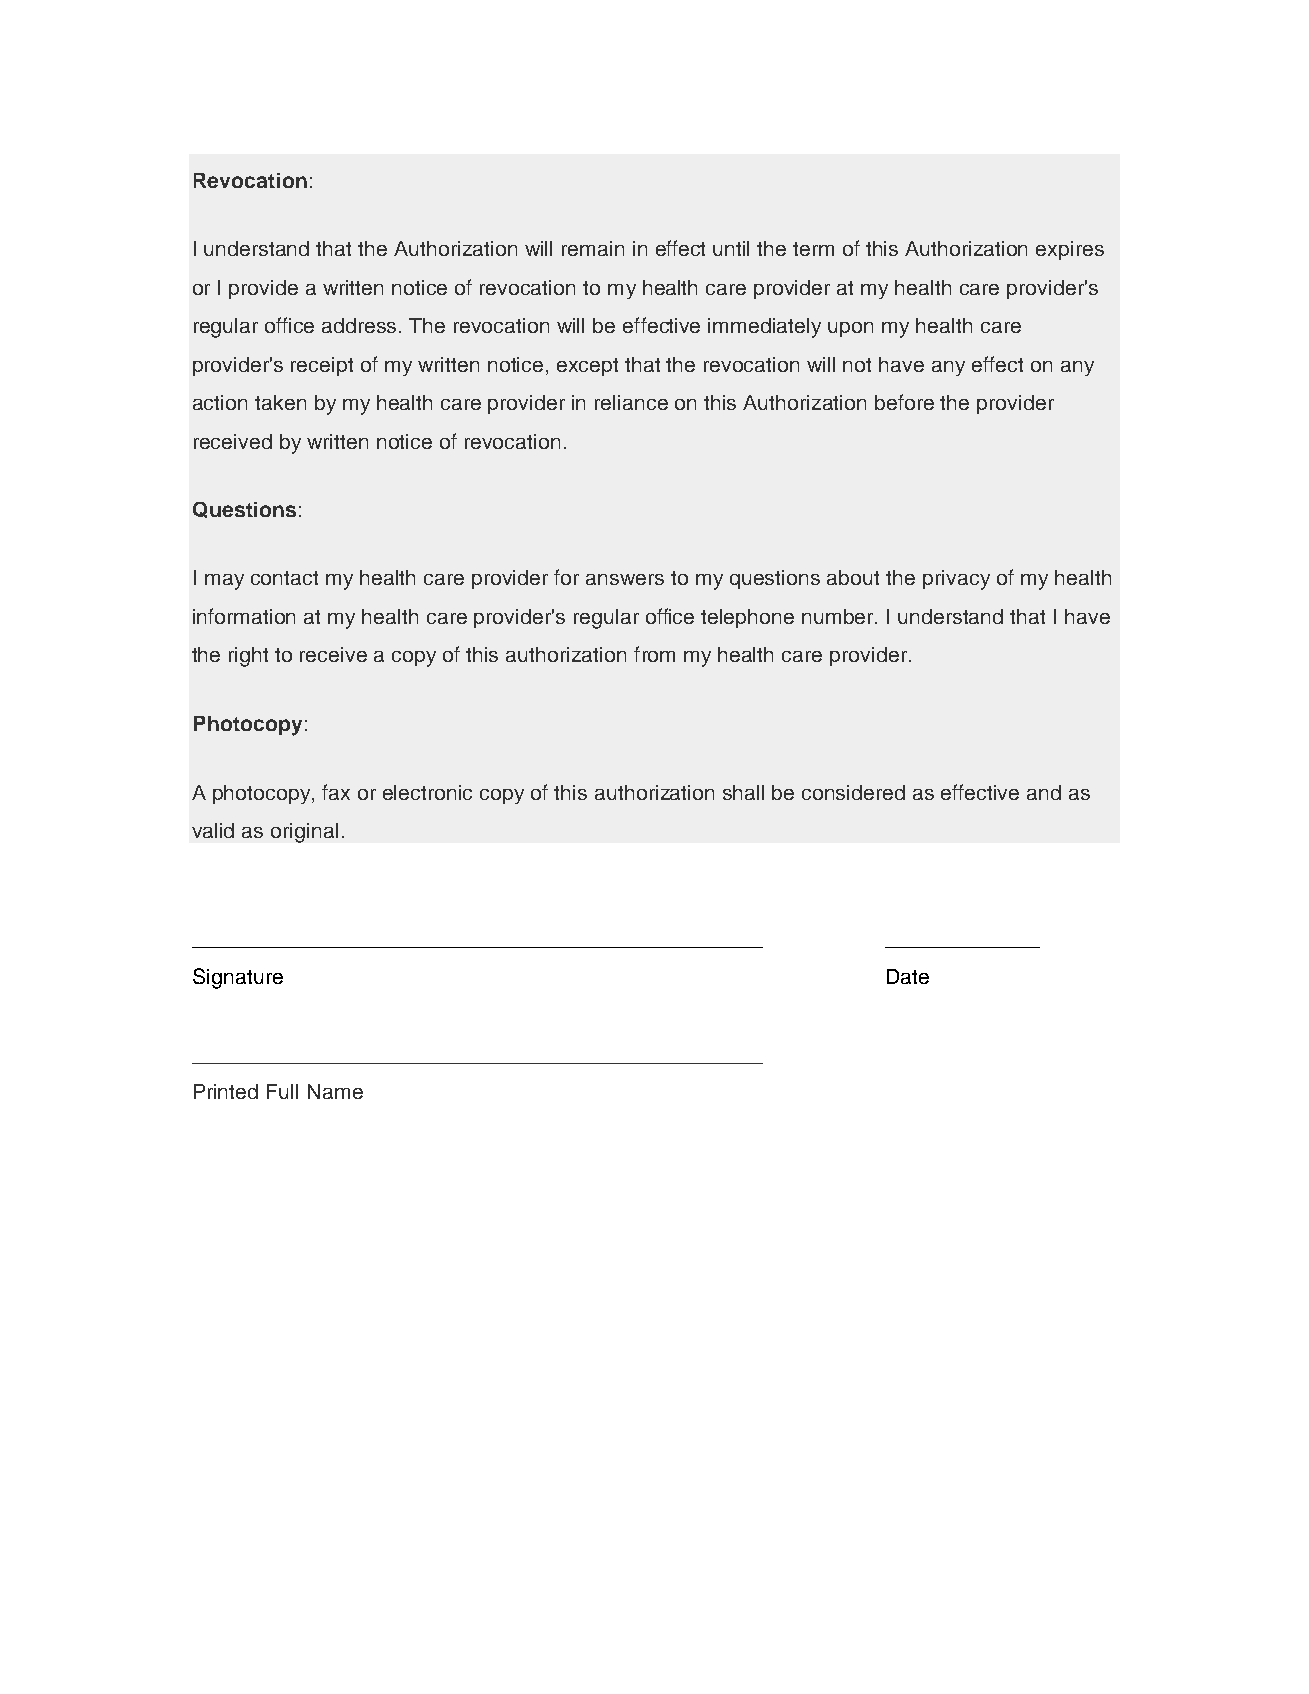  Describe the element at coordinates (335, 1091) in the page. I see `Name` at that location.
